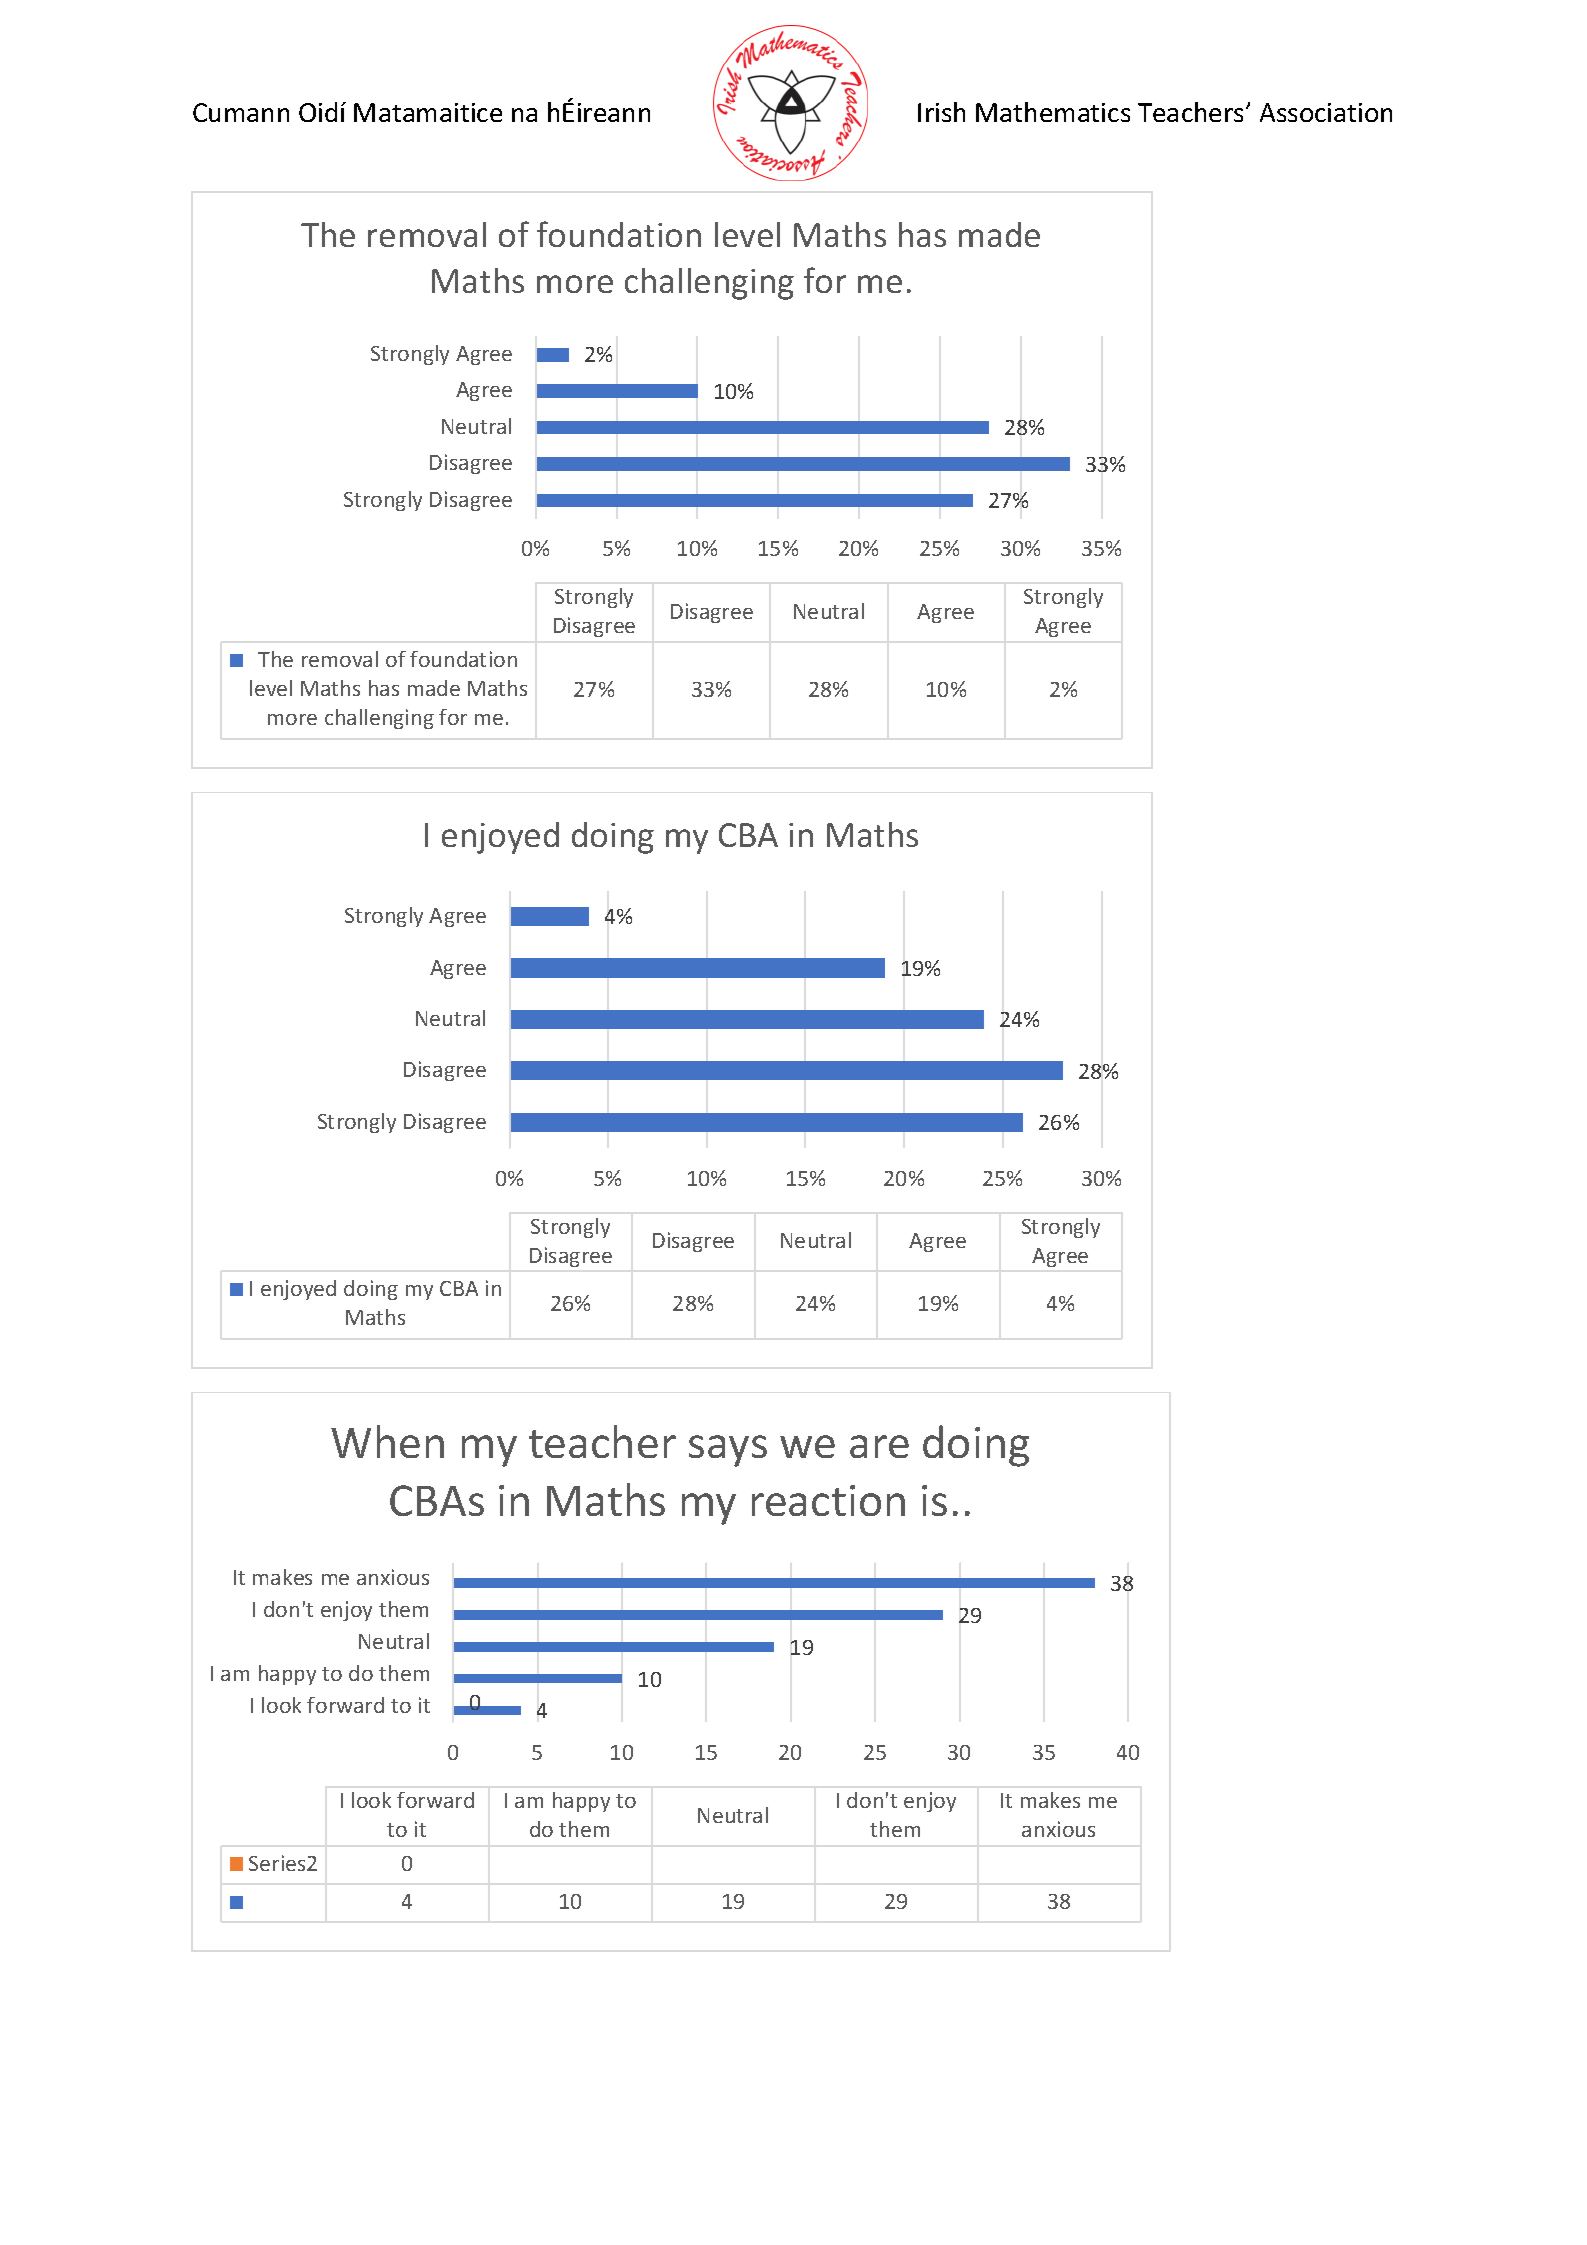  Describe the element at coordinates (879, 1446) in the image. I see `are` at that location.
